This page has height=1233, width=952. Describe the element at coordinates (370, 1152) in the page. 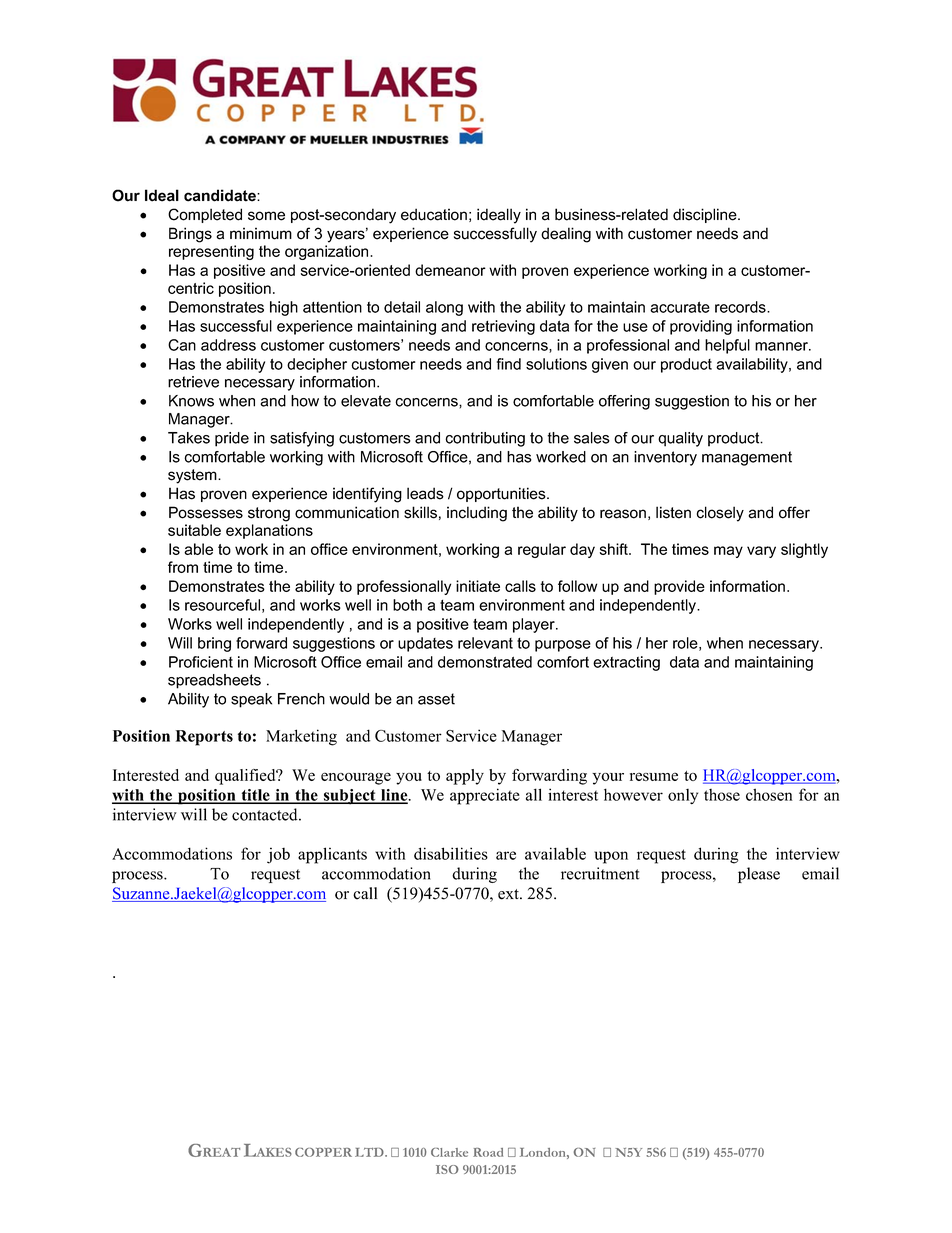

I see `LTD` at that location.
